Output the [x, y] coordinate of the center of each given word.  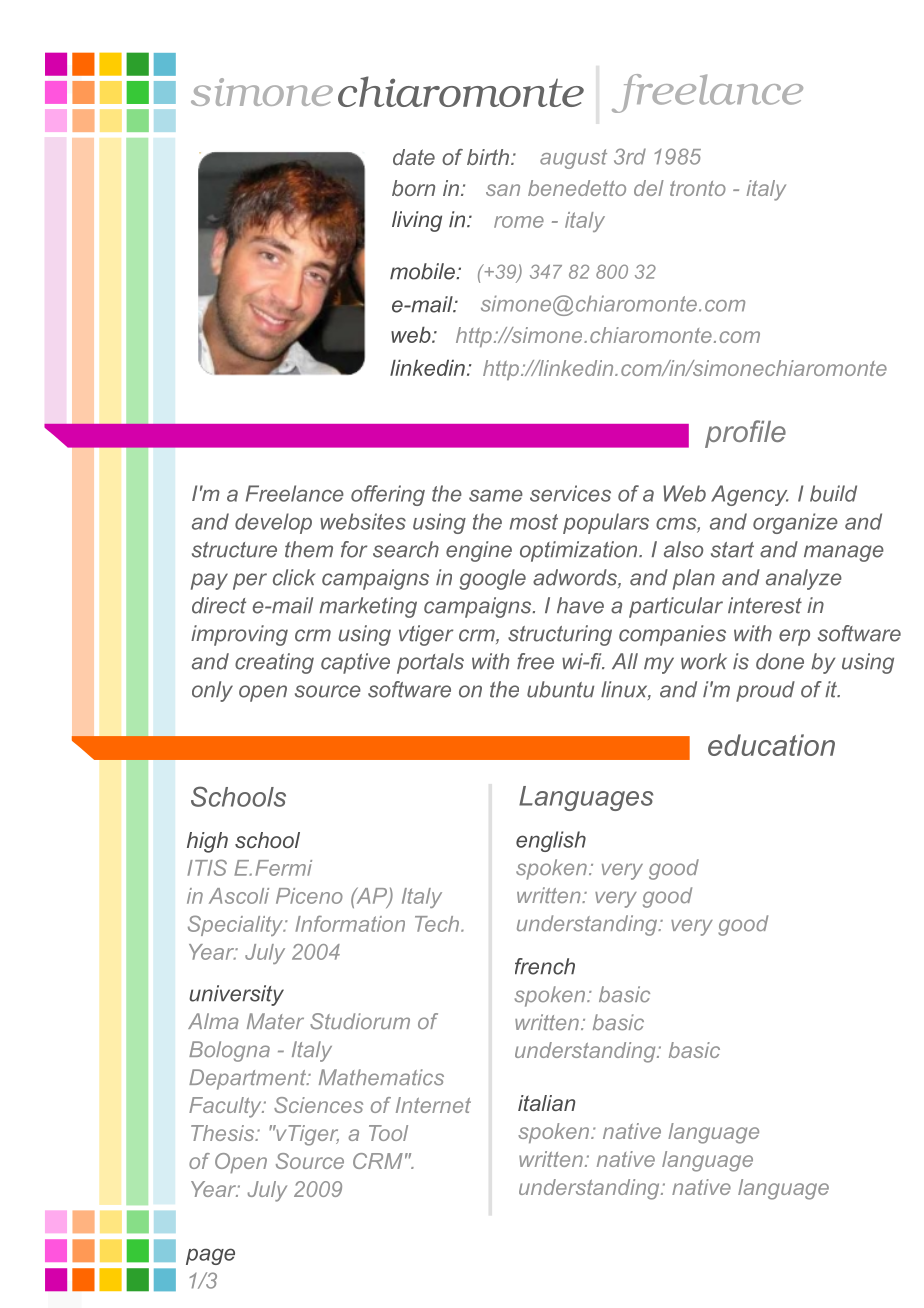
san [503, 190]
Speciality [237, 925]
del [649, 188]
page [210, 1256]
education [771, 745]
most [534, 522]
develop [273, 523]
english [551, 841]
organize [795, 523]
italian [546, 1103]
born [413, 188]
